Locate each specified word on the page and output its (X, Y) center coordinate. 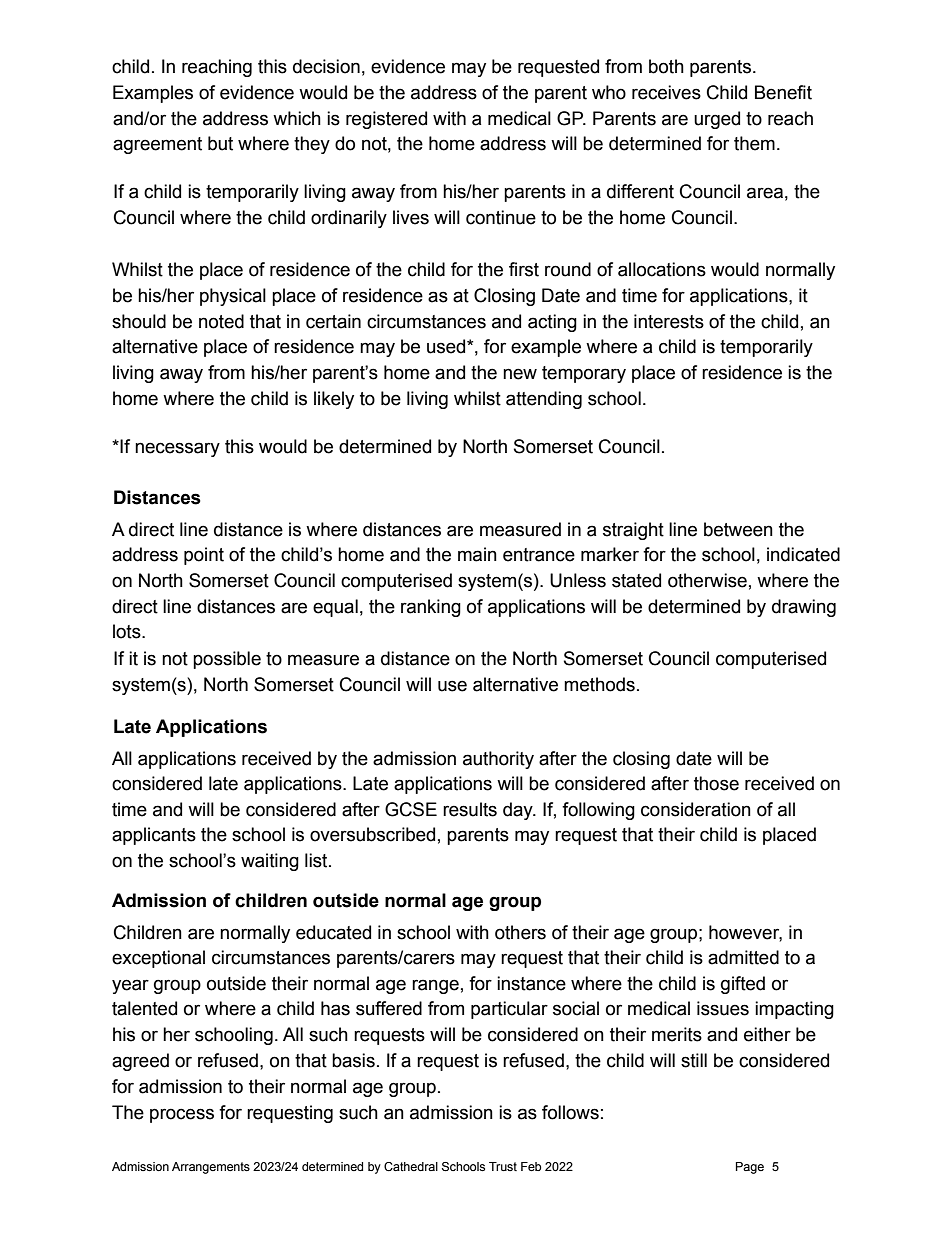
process (182, 1115)
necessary (177, 449)
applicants (154, 836)
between (738, 529)
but (220, 143)
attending (544, 400)
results (470, 809)
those (716, 783)
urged (717, 120)
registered (386, 120)
